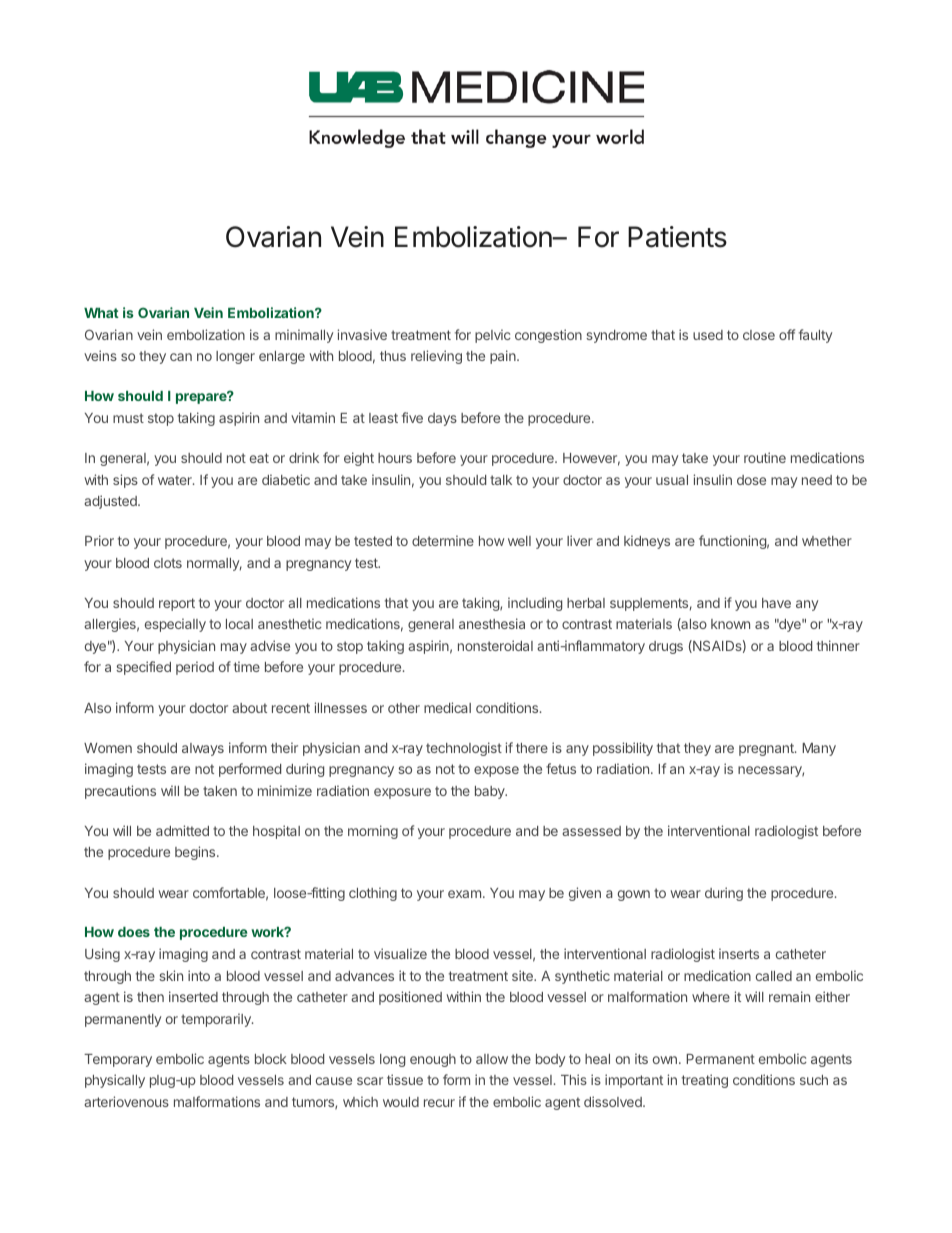  I want to click on period, so click(195, 668).
